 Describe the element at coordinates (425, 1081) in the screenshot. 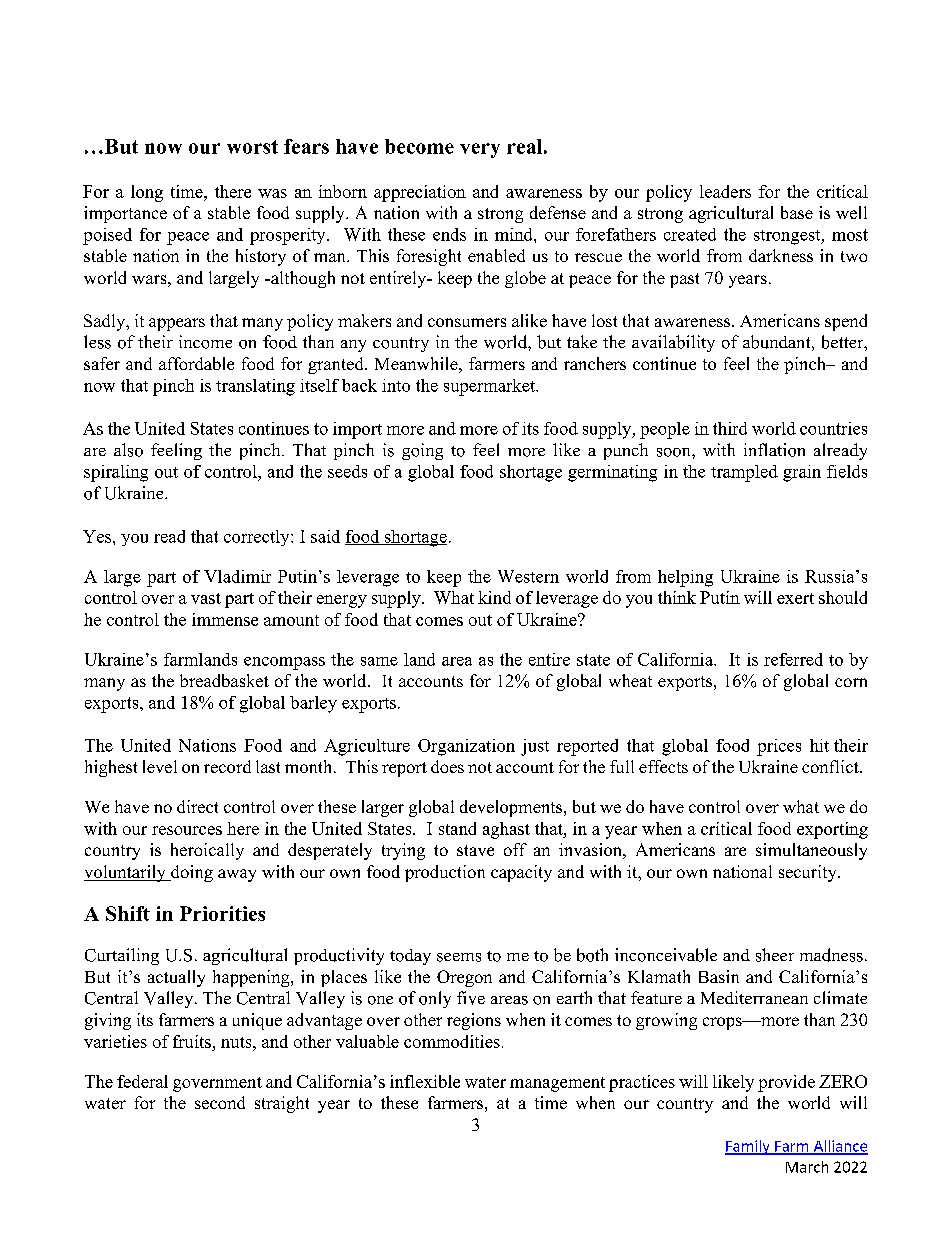

I see `inflexible` at that location.
